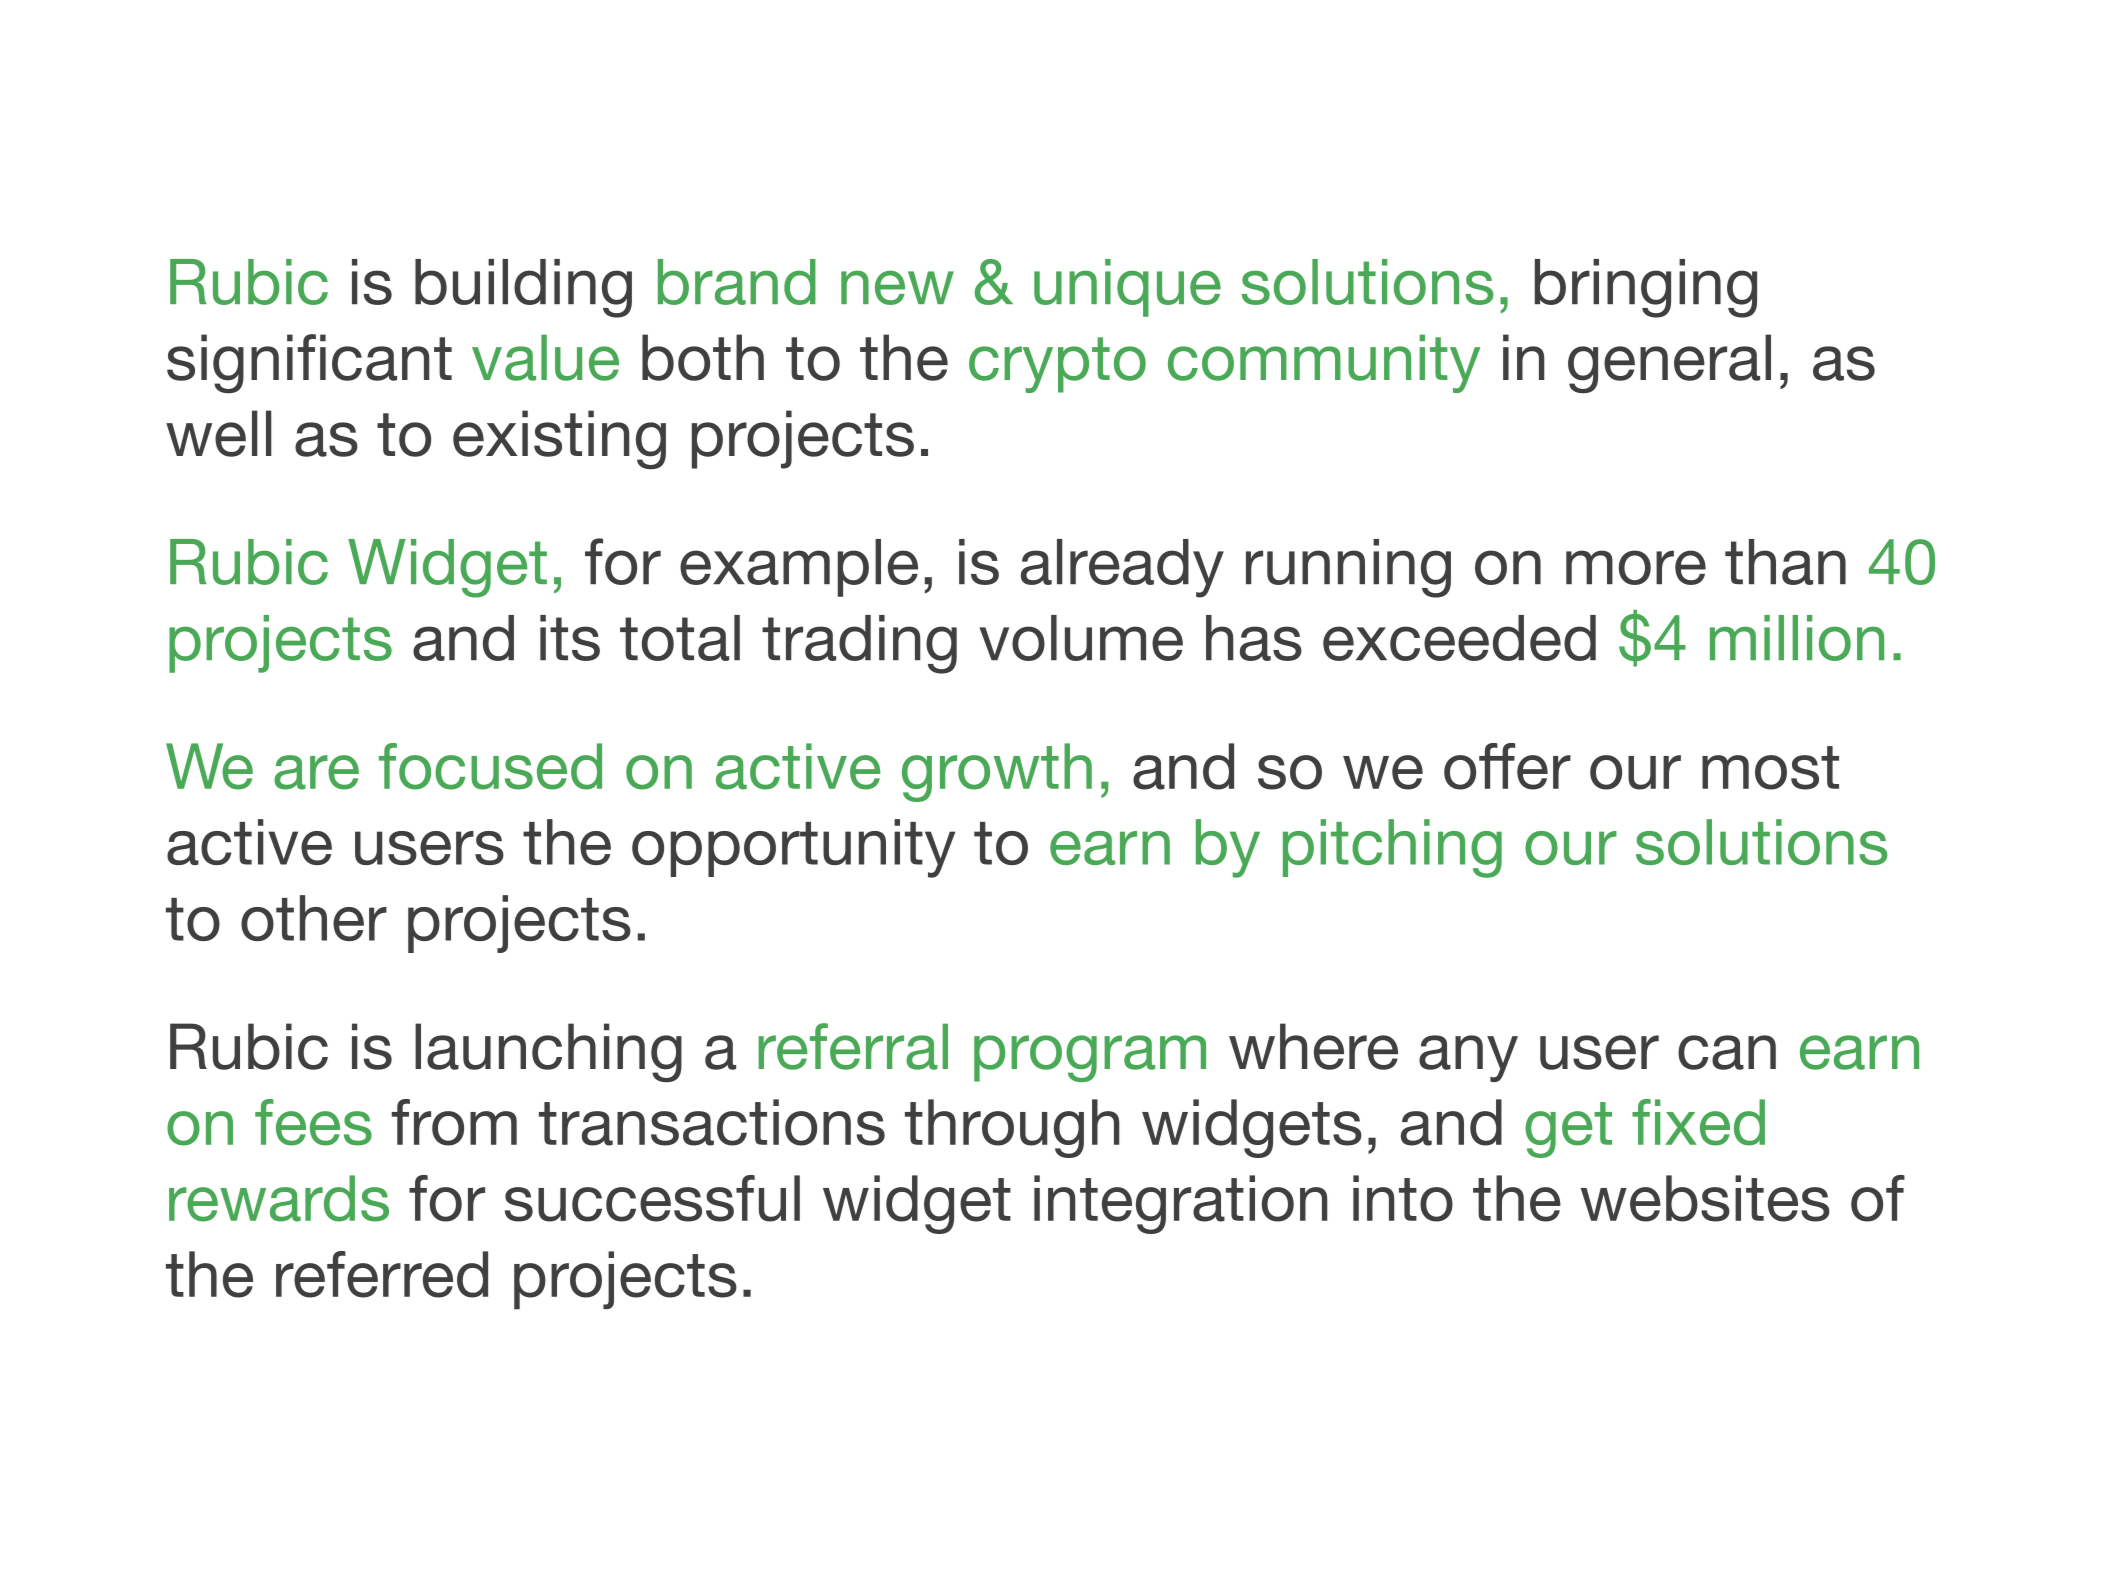  Describe the element at coordinates (997, 772) in the document. I see `growth` at that location.
